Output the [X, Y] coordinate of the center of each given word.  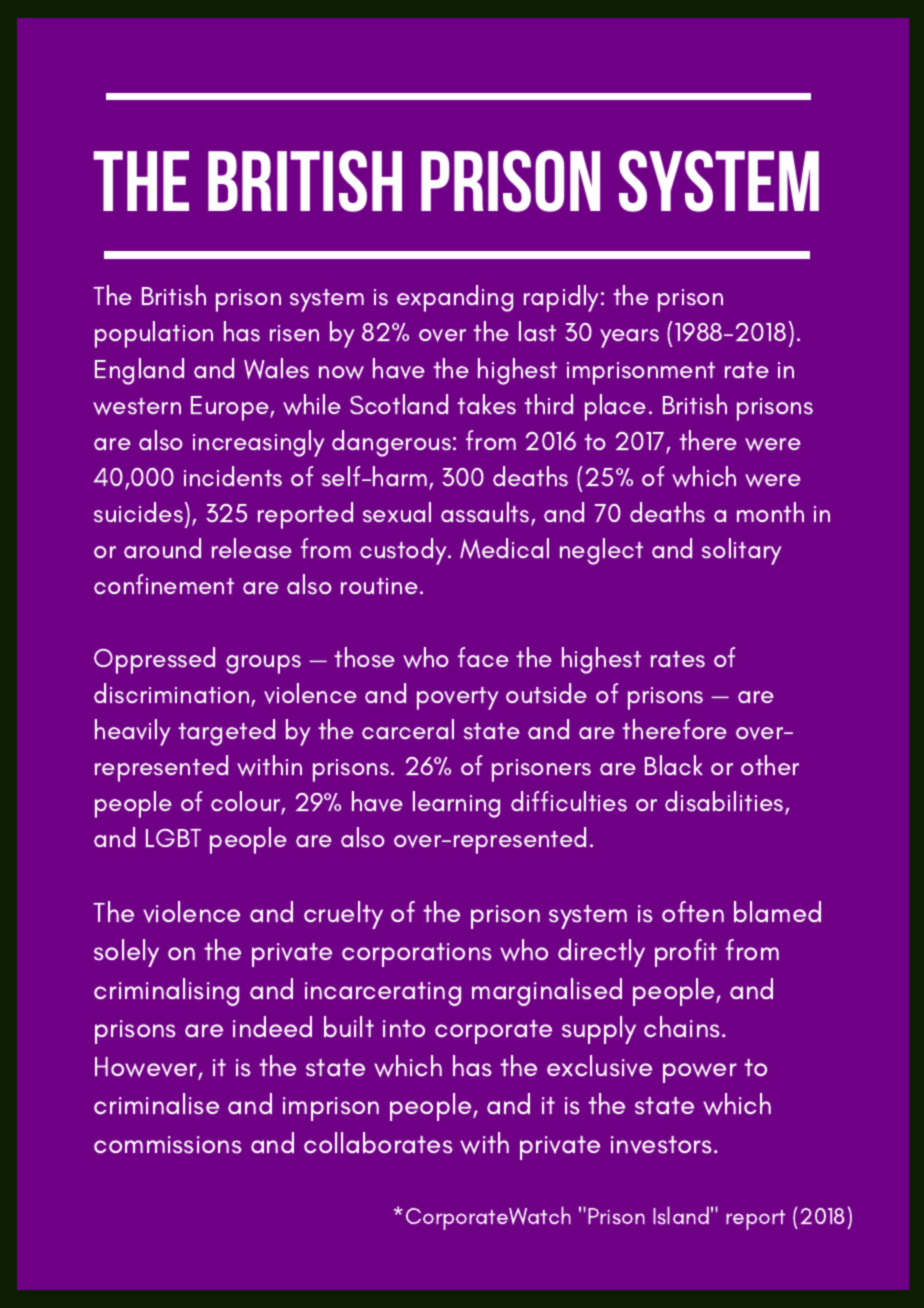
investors [663, 1145]
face [483, 657]
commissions [168, 1145]
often [693, 911]
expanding [455, 298]
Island [681, 1215]
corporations [417, 955]
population [154, 334]
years [629, 338]
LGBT [173, 837]
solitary [741, 551]
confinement [164, 584]
